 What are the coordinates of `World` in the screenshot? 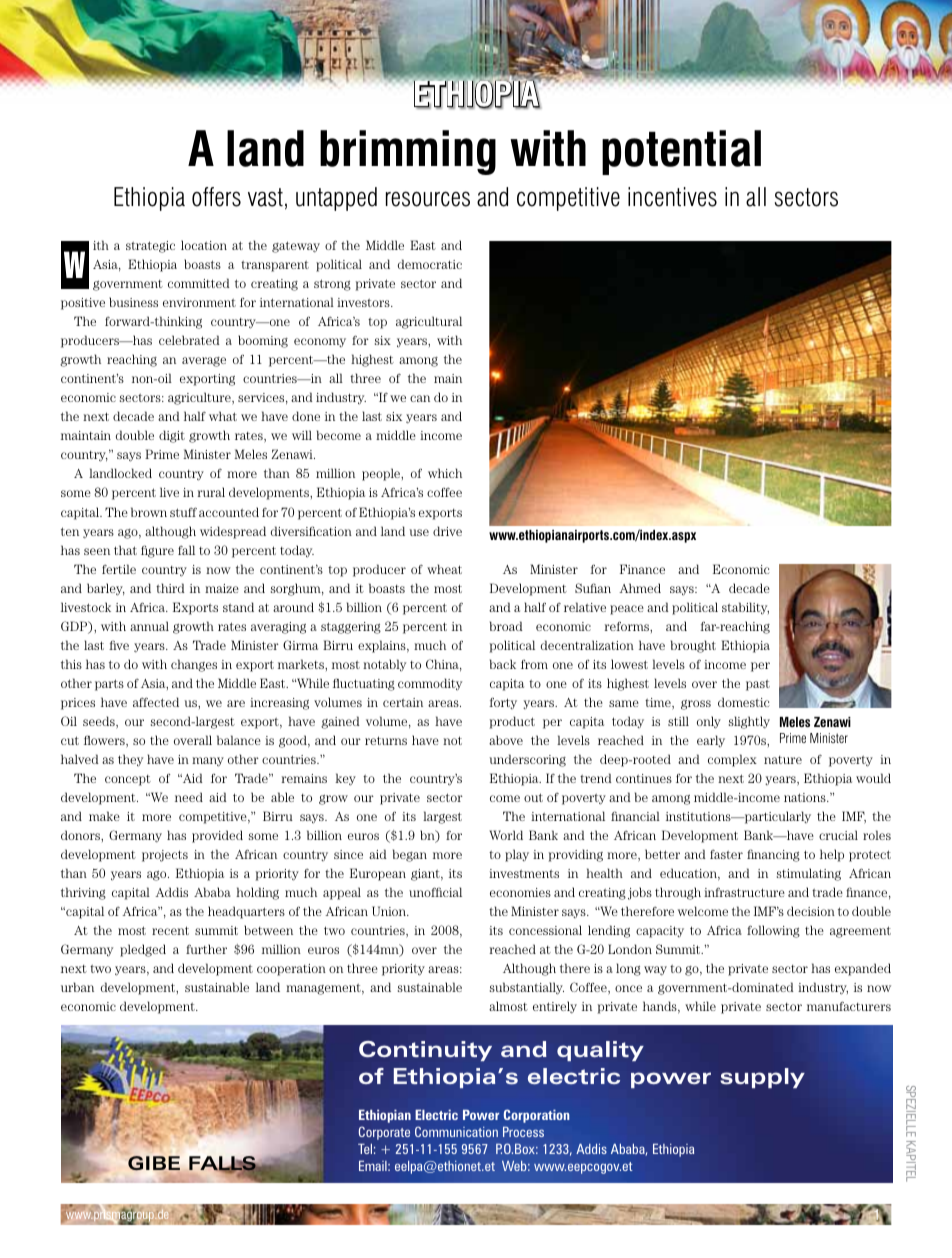 It's located at (506, 835).
